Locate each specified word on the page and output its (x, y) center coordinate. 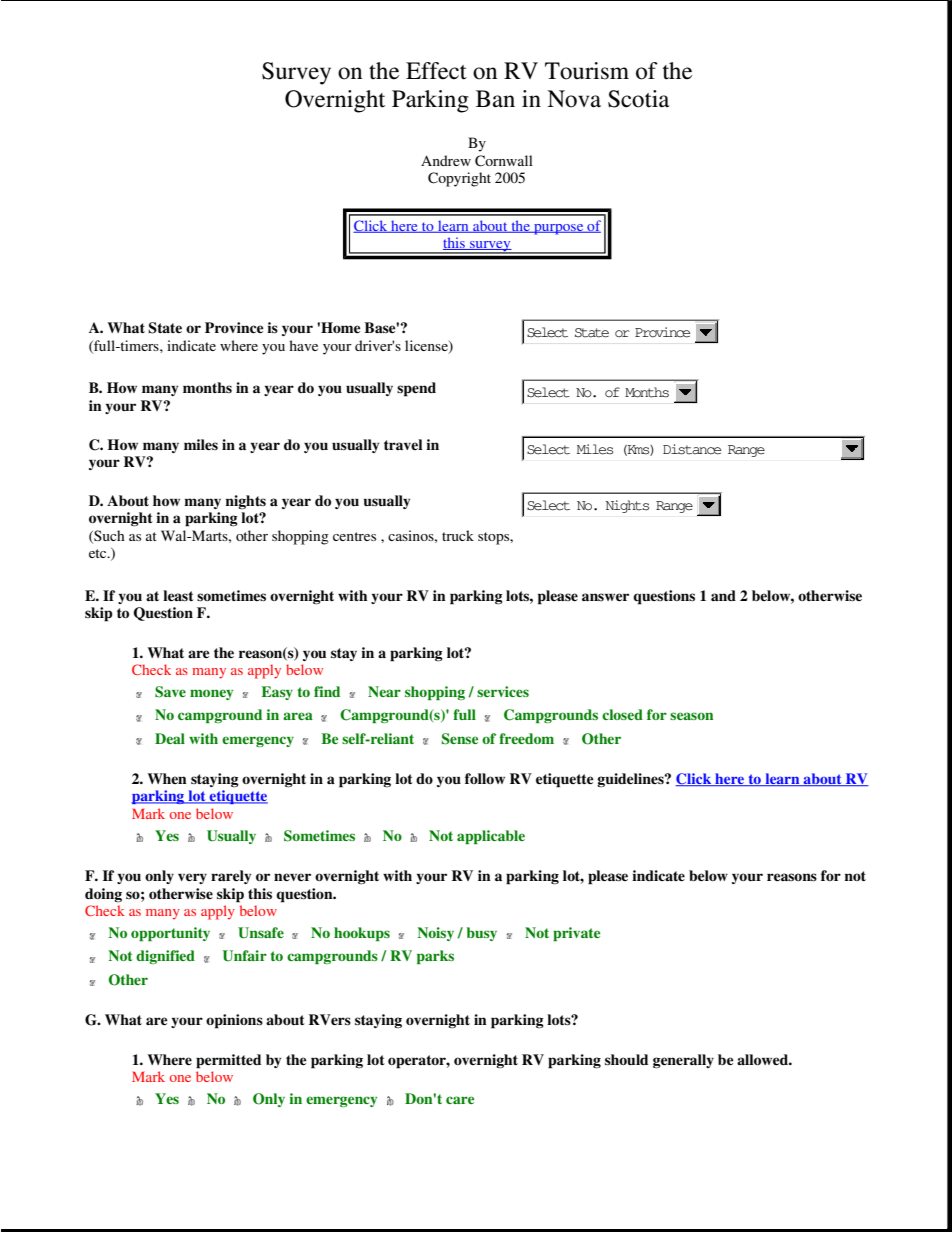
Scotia (638, 99)
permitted (228, 1061)
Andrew (446, 160)
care (460, 1100)
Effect (436, 71)
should (626, 1059)
